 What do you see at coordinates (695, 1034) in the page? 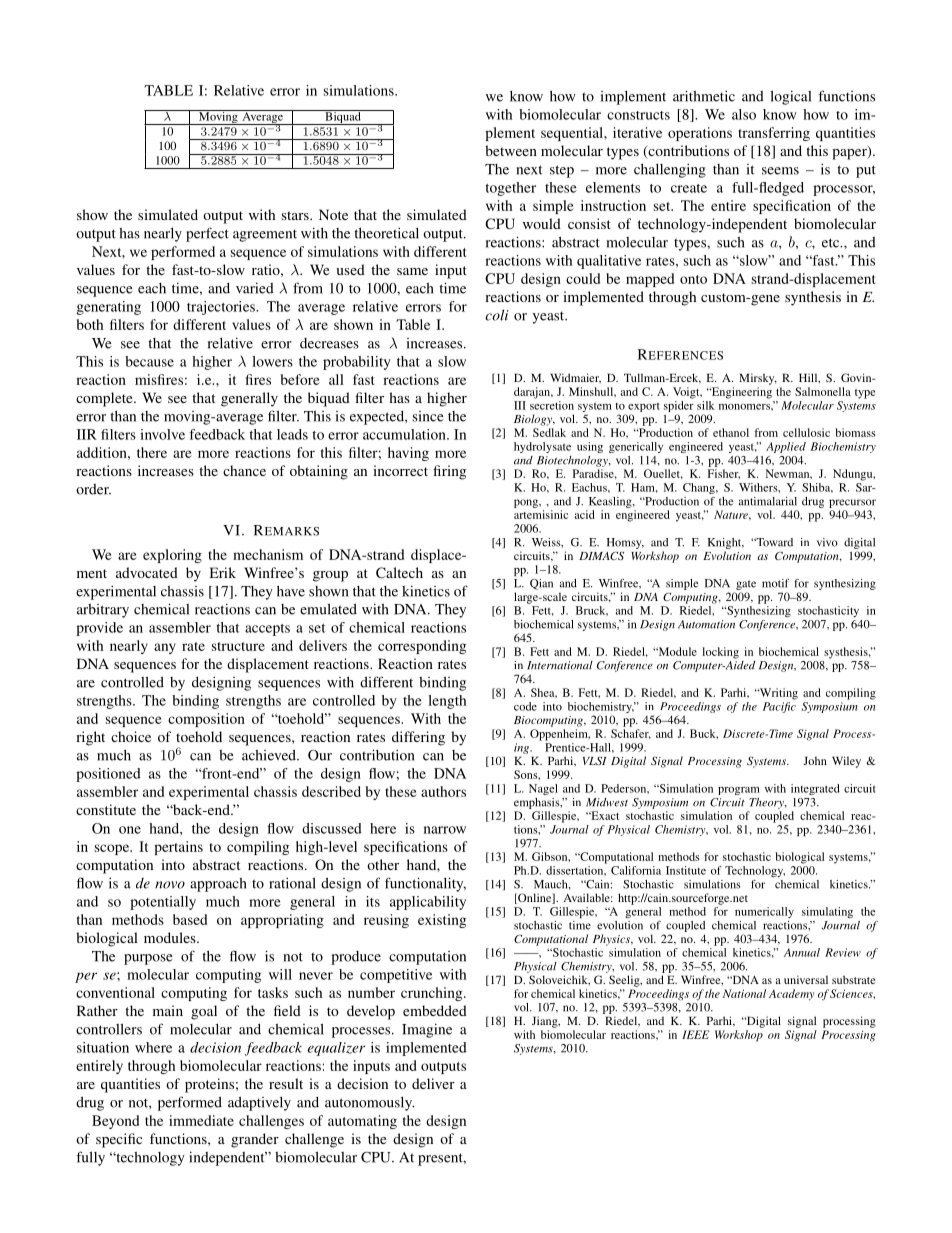
I see `IEEE` at bounding box center [695, 1034].
